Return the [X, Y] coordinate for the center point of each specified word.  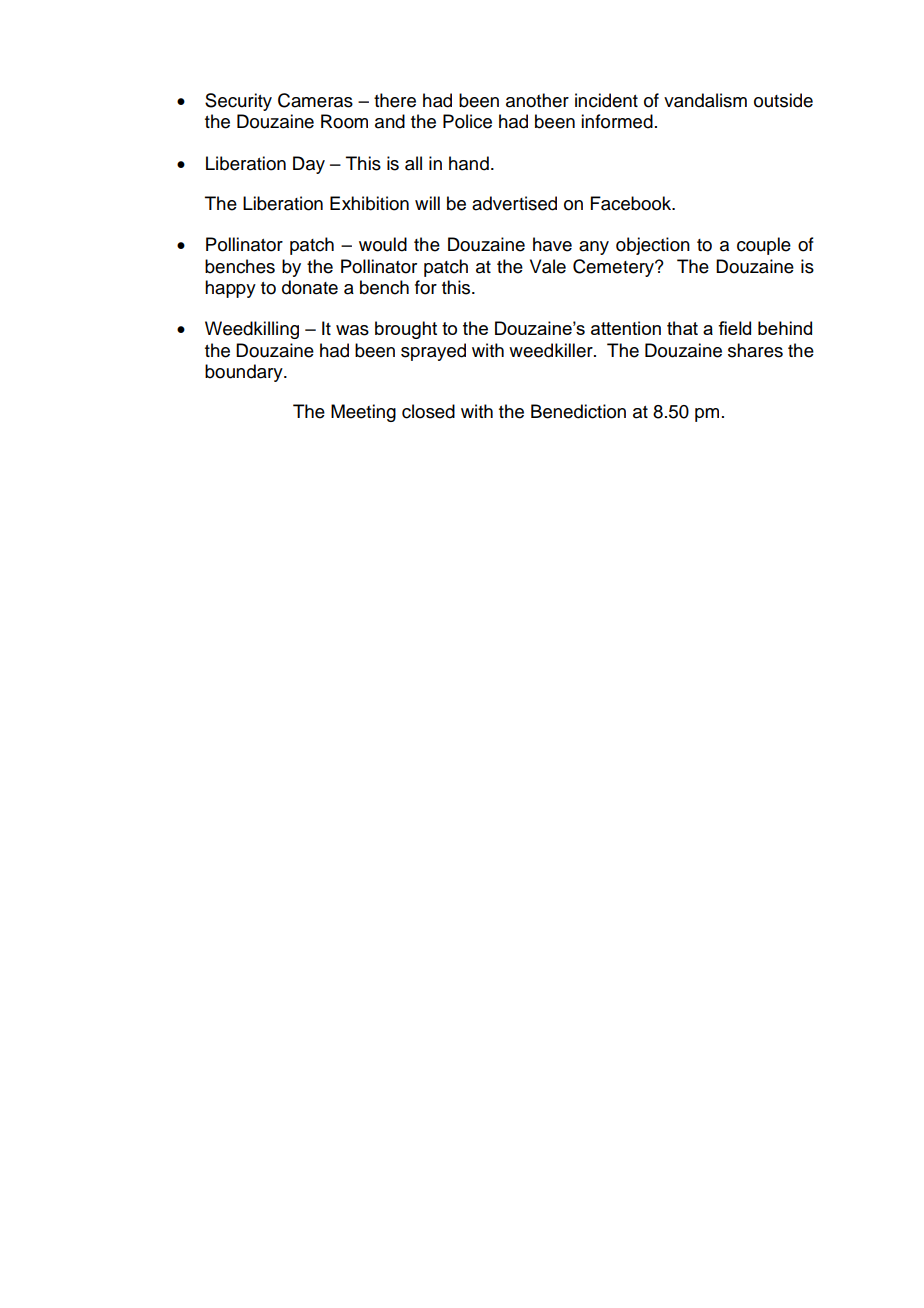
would [383, 244]
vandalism [705, 100]
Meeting [363, 413]
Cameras [315, 100]
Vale [548, 266]
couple [764, 246]
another [537, 100]
